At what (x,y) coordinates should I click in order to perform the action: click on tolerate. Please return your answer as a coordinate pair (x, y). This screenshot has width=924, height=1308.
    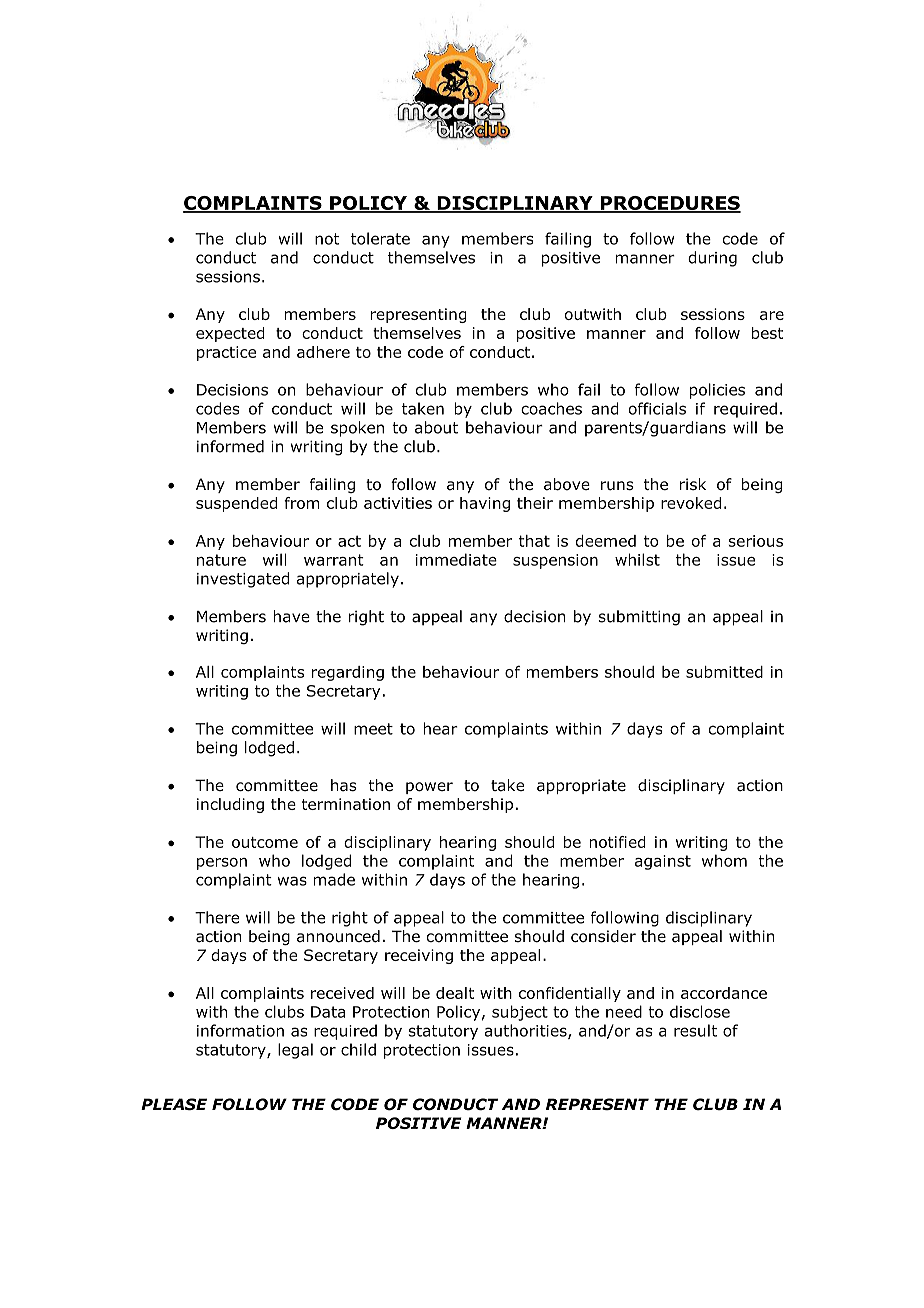
    Looking at the image, I should click on (380, 238).
